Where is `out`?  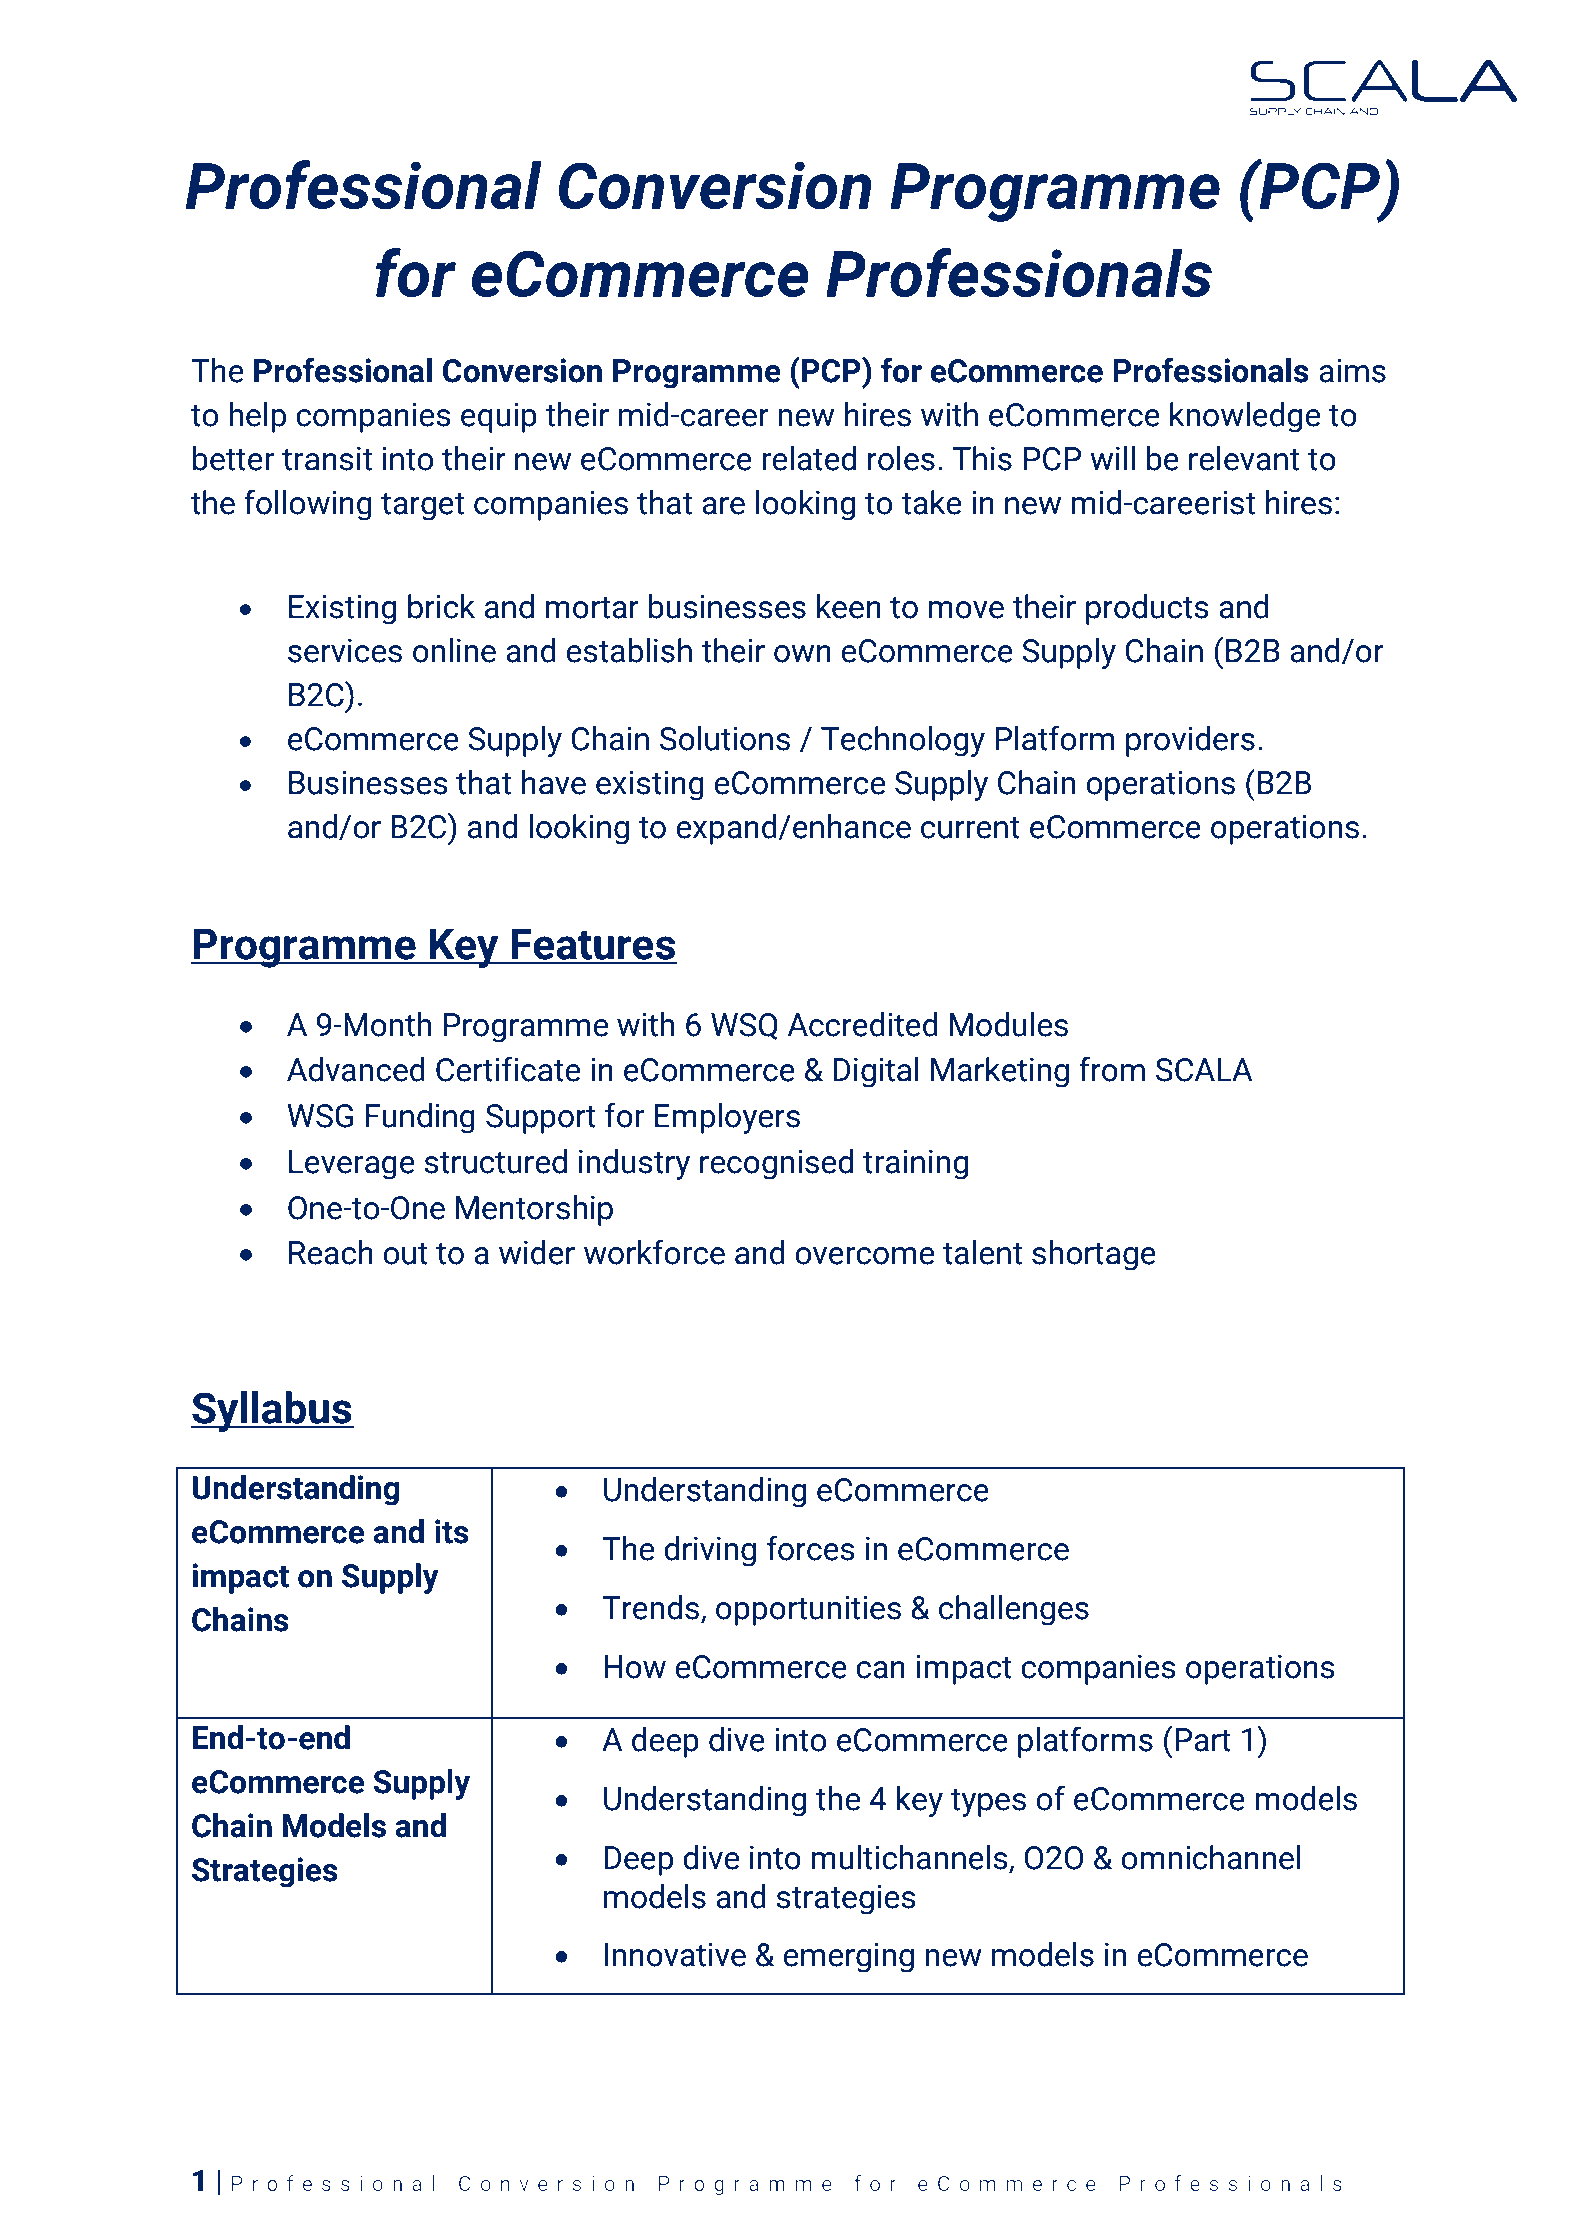
out is located at coordinates (405, 1254).
